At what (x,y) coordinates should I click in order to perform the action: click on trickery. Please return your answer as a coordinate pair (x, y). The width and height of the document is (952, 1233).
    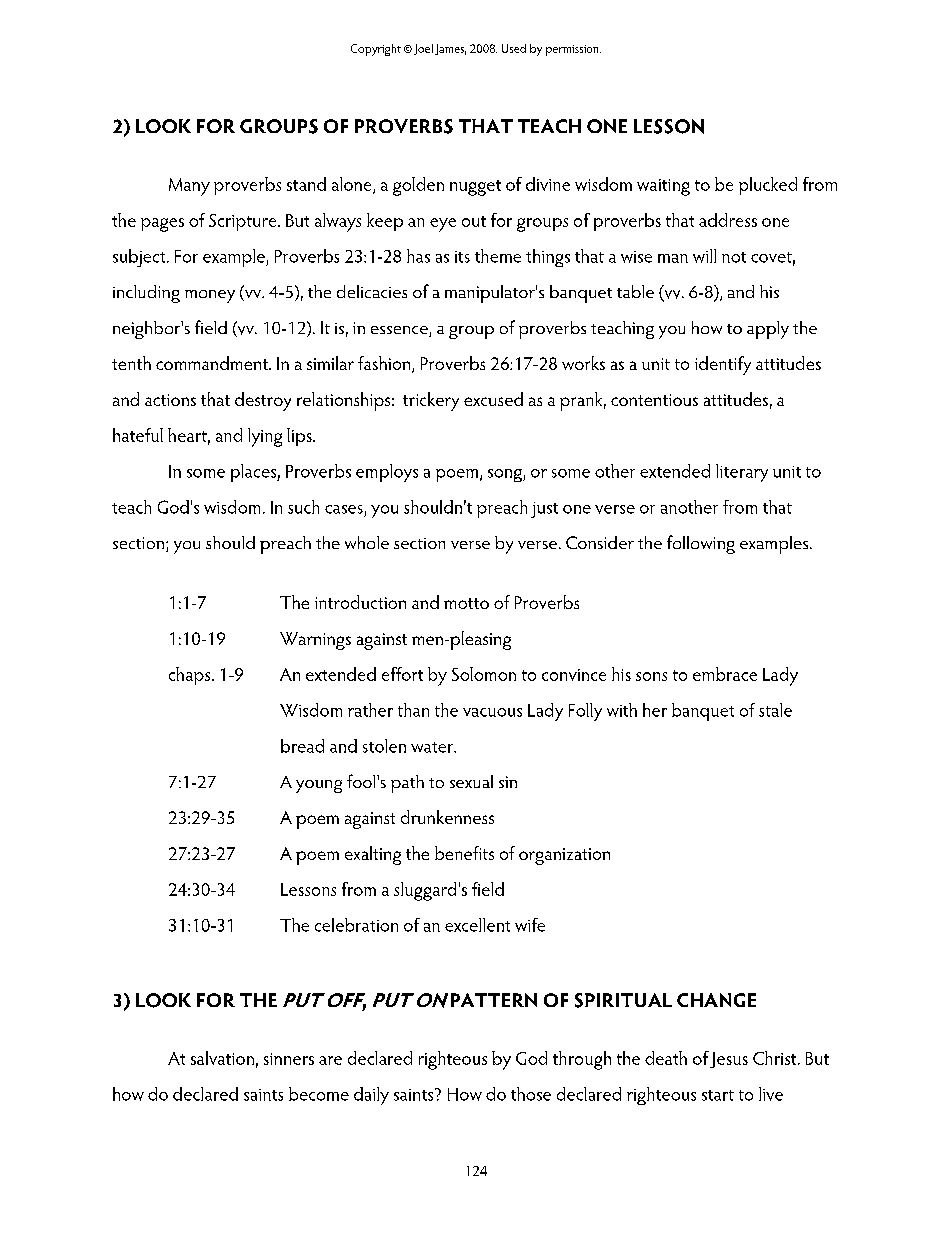
    Looking at the image, I should click on (431, 401).
